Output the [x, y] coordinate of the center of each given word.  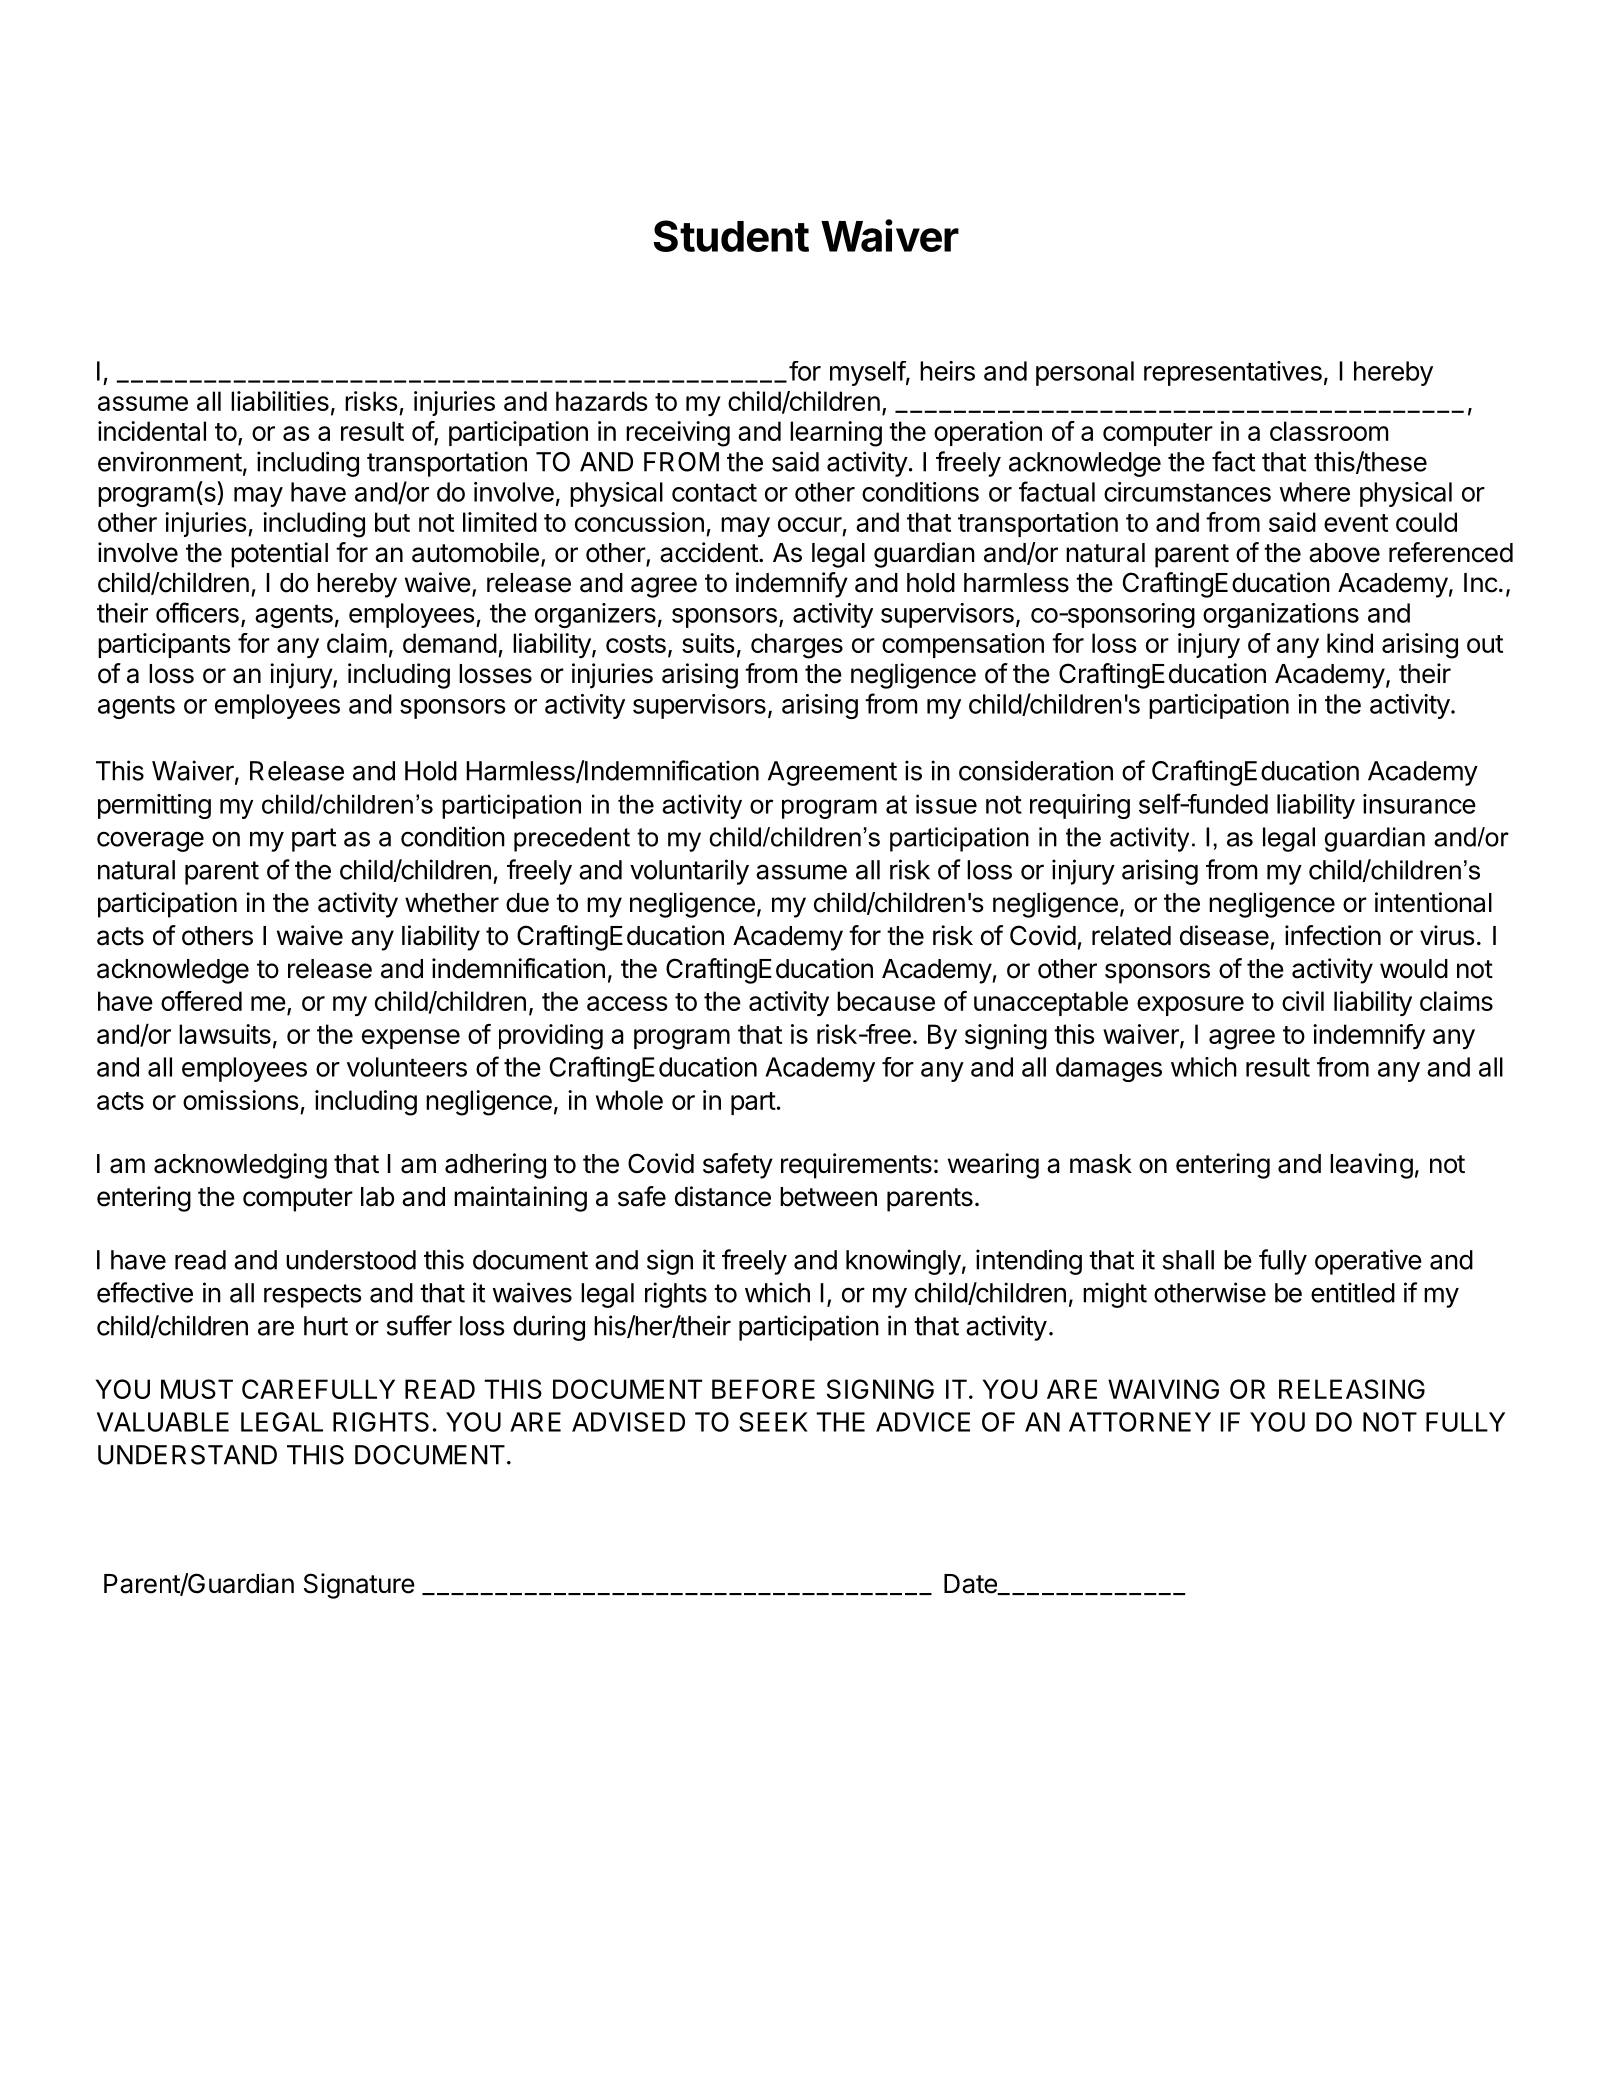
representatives [1233, 373]
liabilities [280, 401]
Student [731, 236]
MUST [197, 1389]
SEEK [773, 1422]
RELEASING [1352, 1389]
